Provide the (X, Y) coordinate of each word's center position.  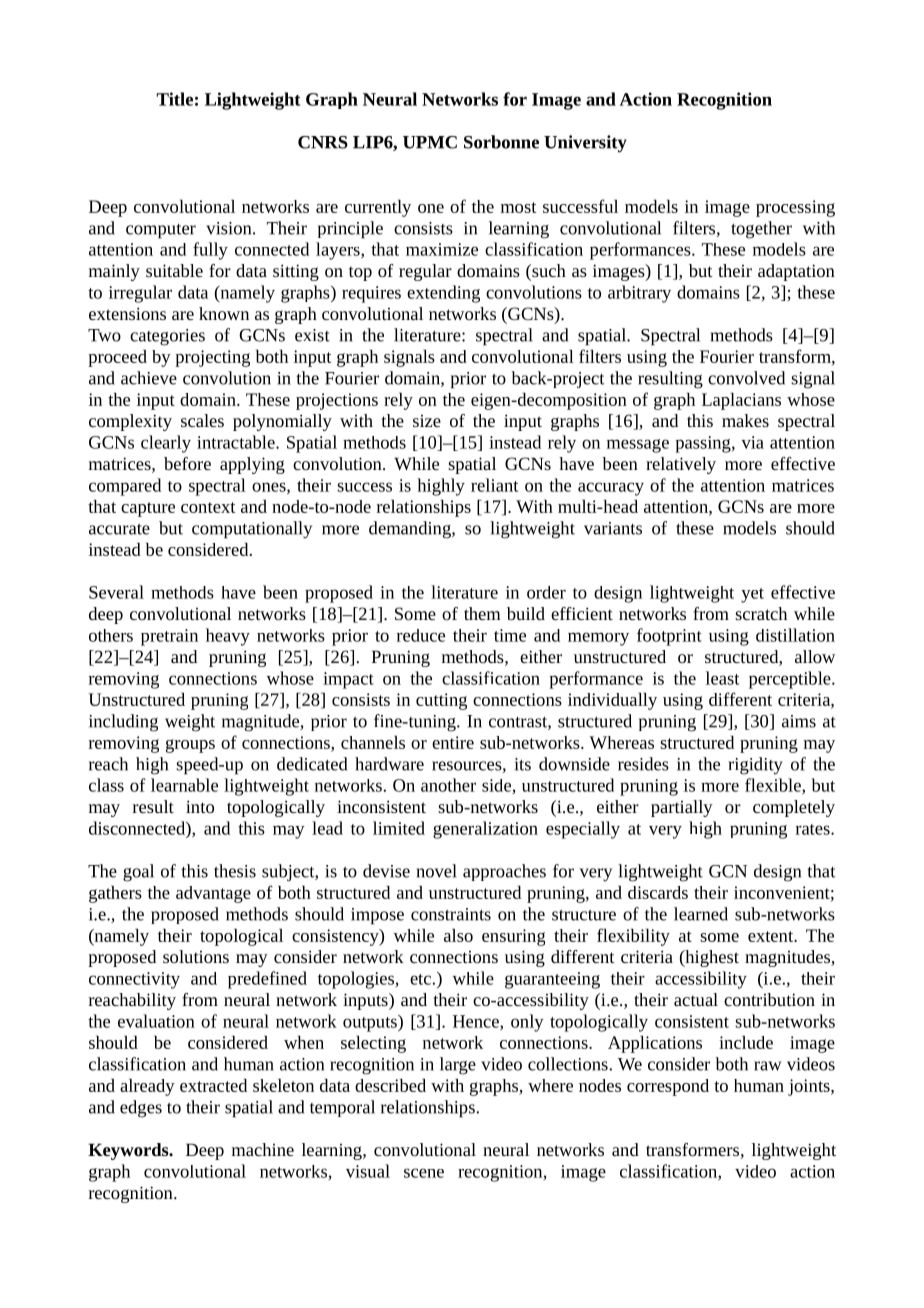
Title (174, 99)
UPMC (430, 142)
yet (752, 595)
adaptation (796, 272)
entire (453, 742)
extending (443, 294)
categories (167, 337)
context (208, 507)
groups (190, 746)
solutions (196, 956)
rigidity (755, 766)
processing (795, 208)
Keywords (129, 1151)
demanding (411, 530)
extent (772, 936)
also (458, 935)
